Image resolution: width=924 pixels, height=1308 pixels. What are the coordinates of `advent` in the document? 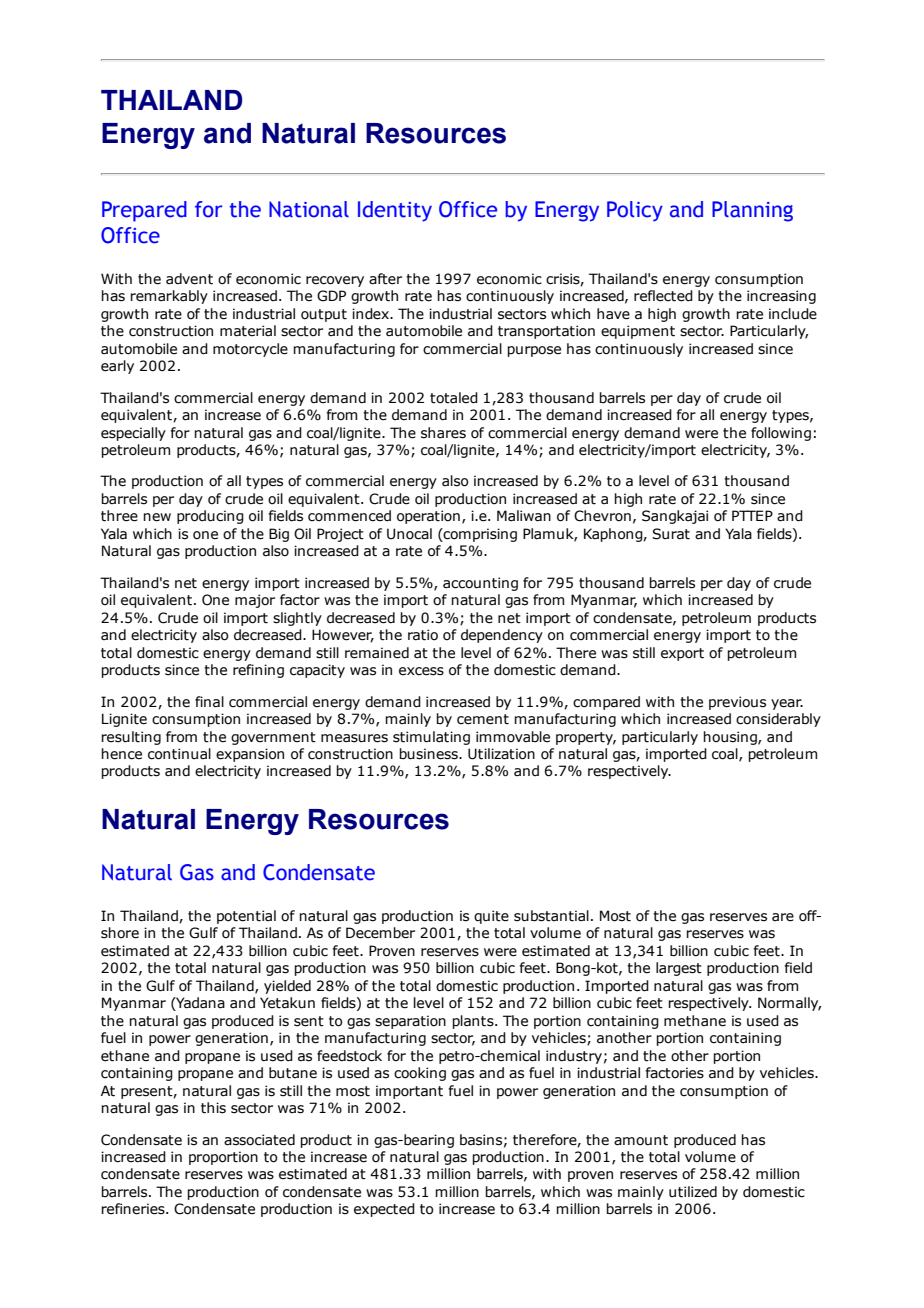 It's located at (189, 279).
